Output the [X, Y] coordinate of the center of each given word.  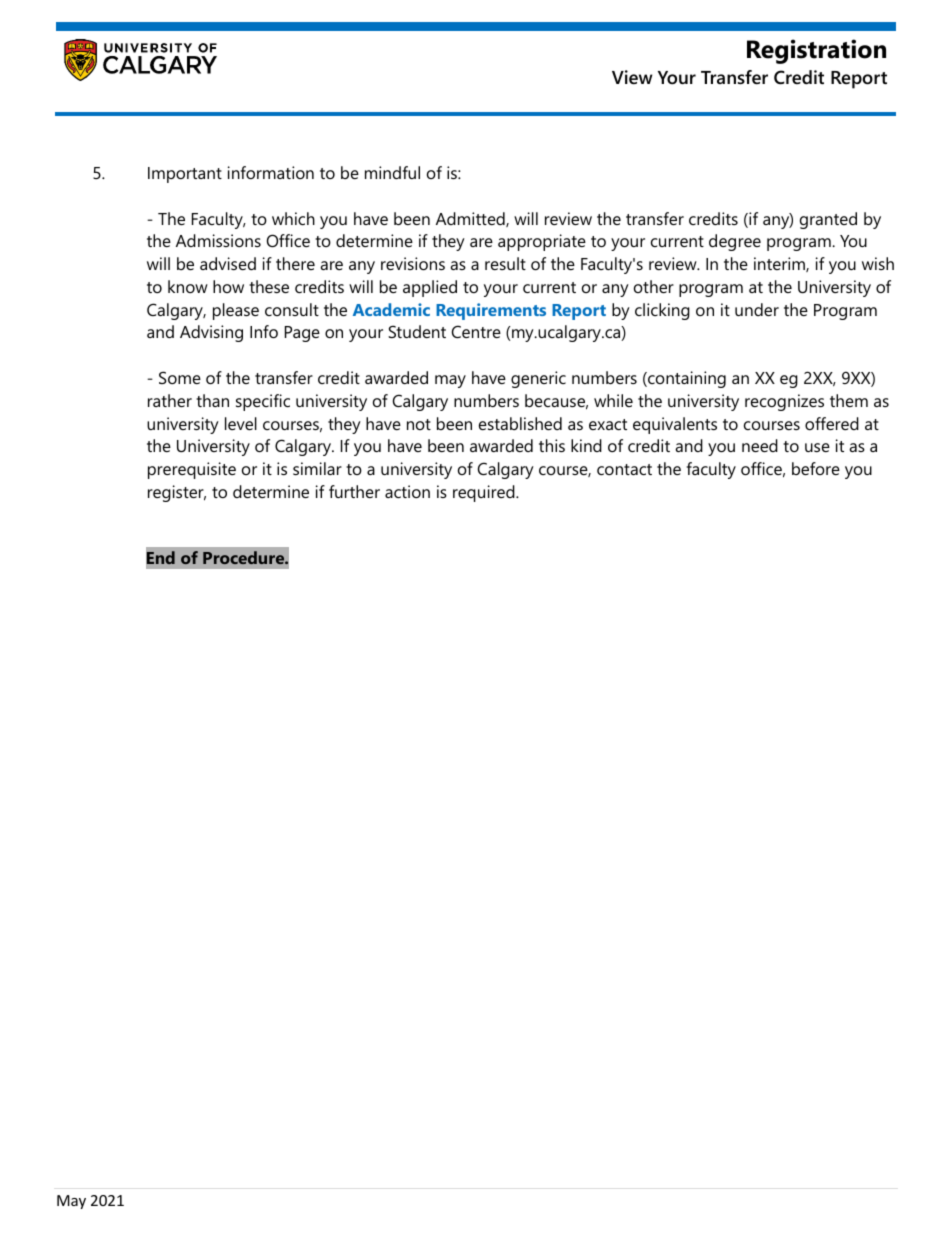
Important [185, 175]
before [816, 468]
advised [228, 263]
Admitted [471, 219]
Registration [816, 51]
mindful [392, 172]
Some [180, 377]
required [485, 493]
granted [828, 220]
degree [735, 242]
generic [538, 379]
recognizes [784, 402]
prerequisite [192, 470]
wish [878, 263]
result [505, 263]
